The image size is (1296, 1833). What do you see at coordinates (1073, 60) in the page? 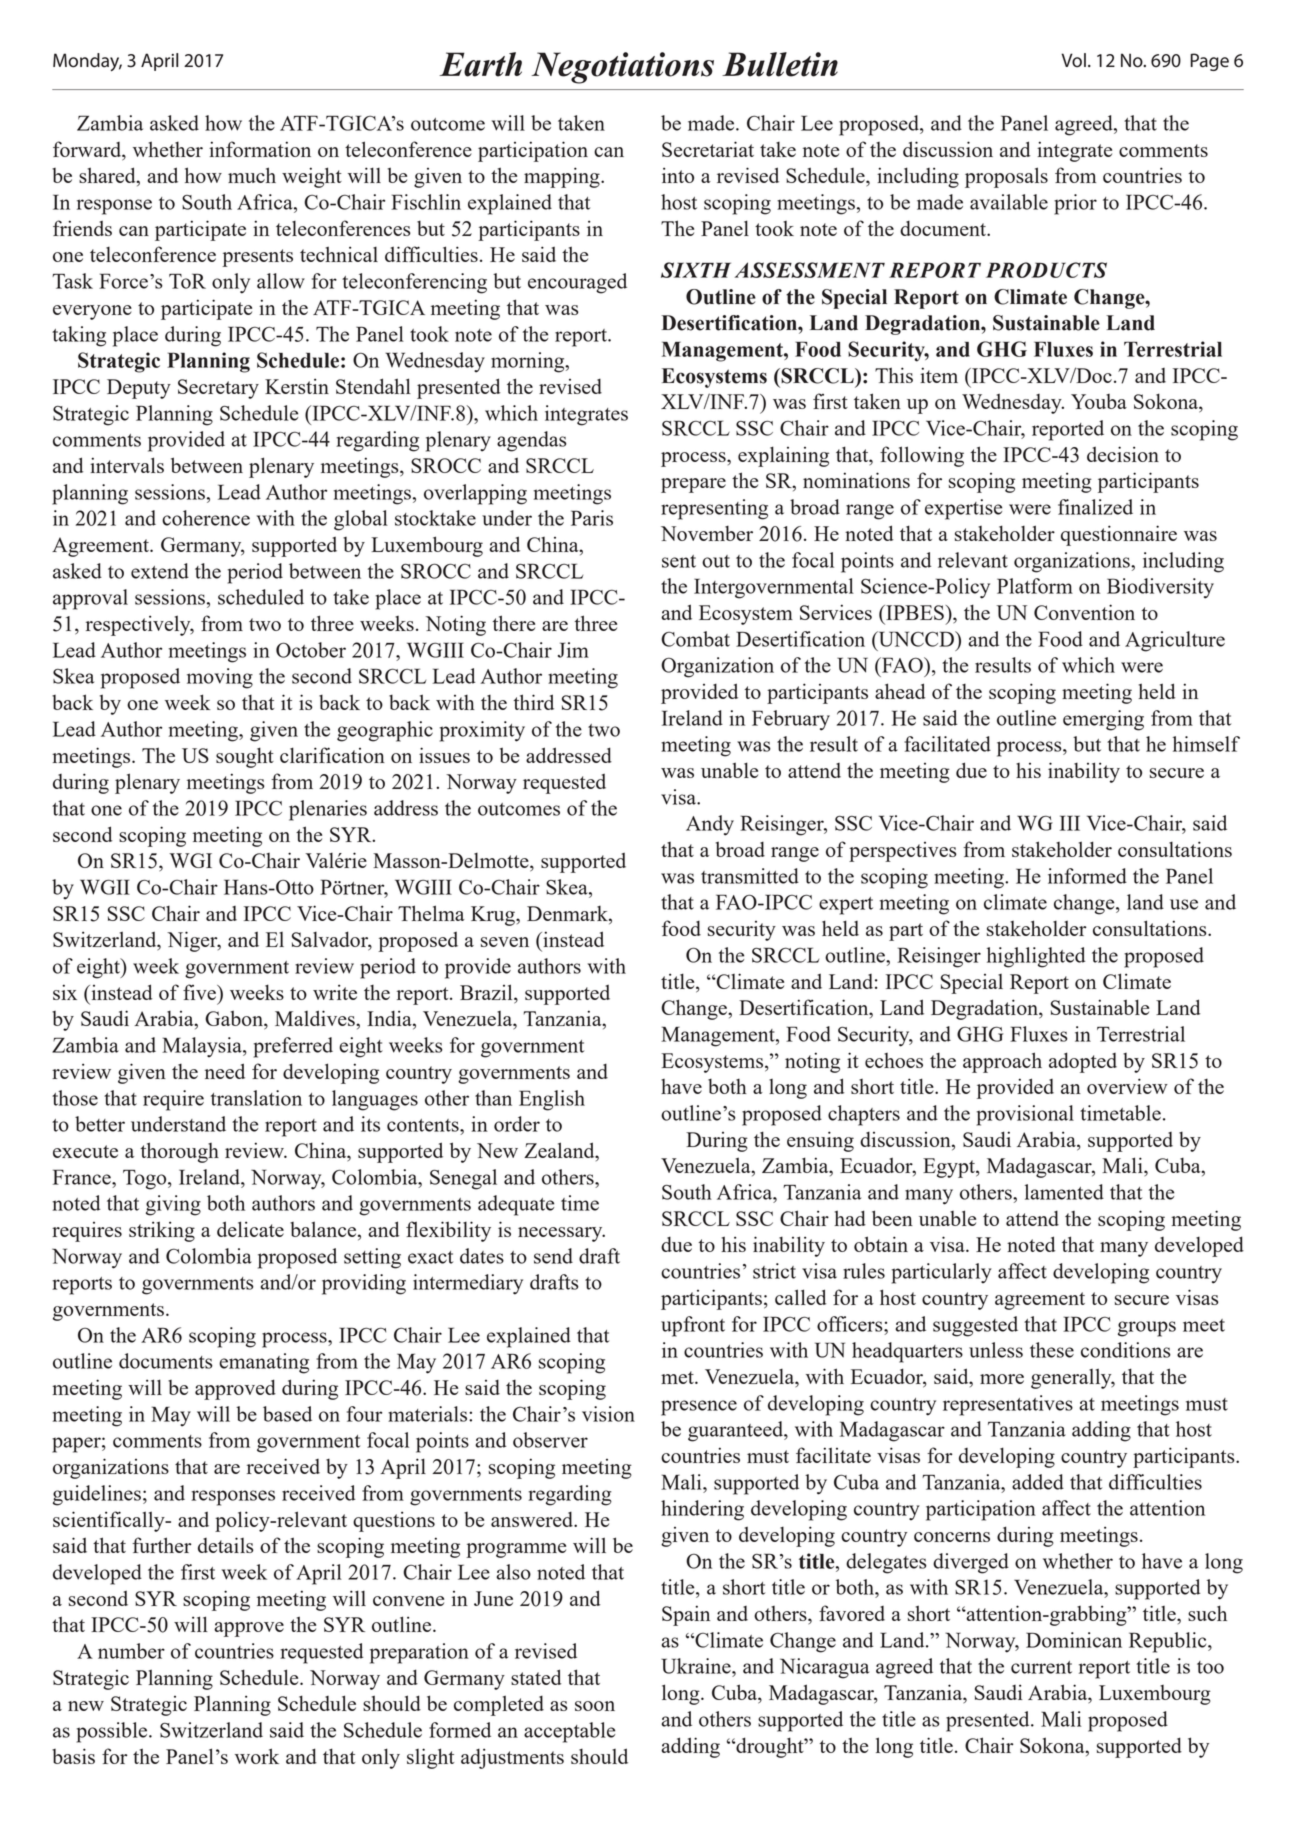
I see `Vol` at bounding box center [1073, 60].
